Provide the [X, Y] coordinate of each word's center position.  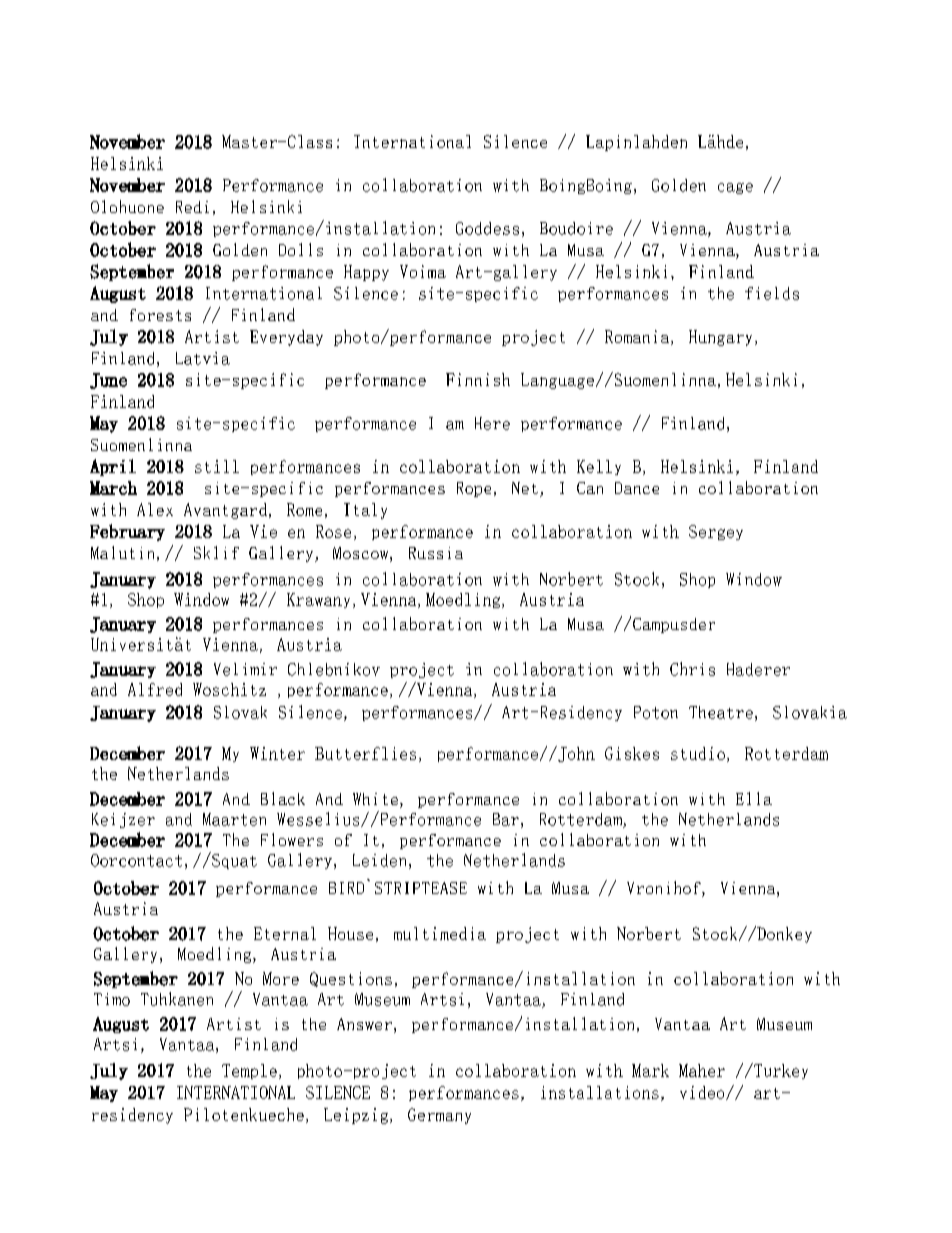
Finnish [478, 379]
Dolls [301, 249]
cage [735, 188]
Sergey [716, 532]
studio [698, 753]
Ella [754, 798]
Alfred [155, 689]
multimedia [440, 933]
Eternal [285, 933]
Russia [436, 553]
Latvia [203, 358]
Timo [112, 999]
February [127, 532]
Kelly [599, 467]
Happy [366, 273]
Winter [277, 753]
